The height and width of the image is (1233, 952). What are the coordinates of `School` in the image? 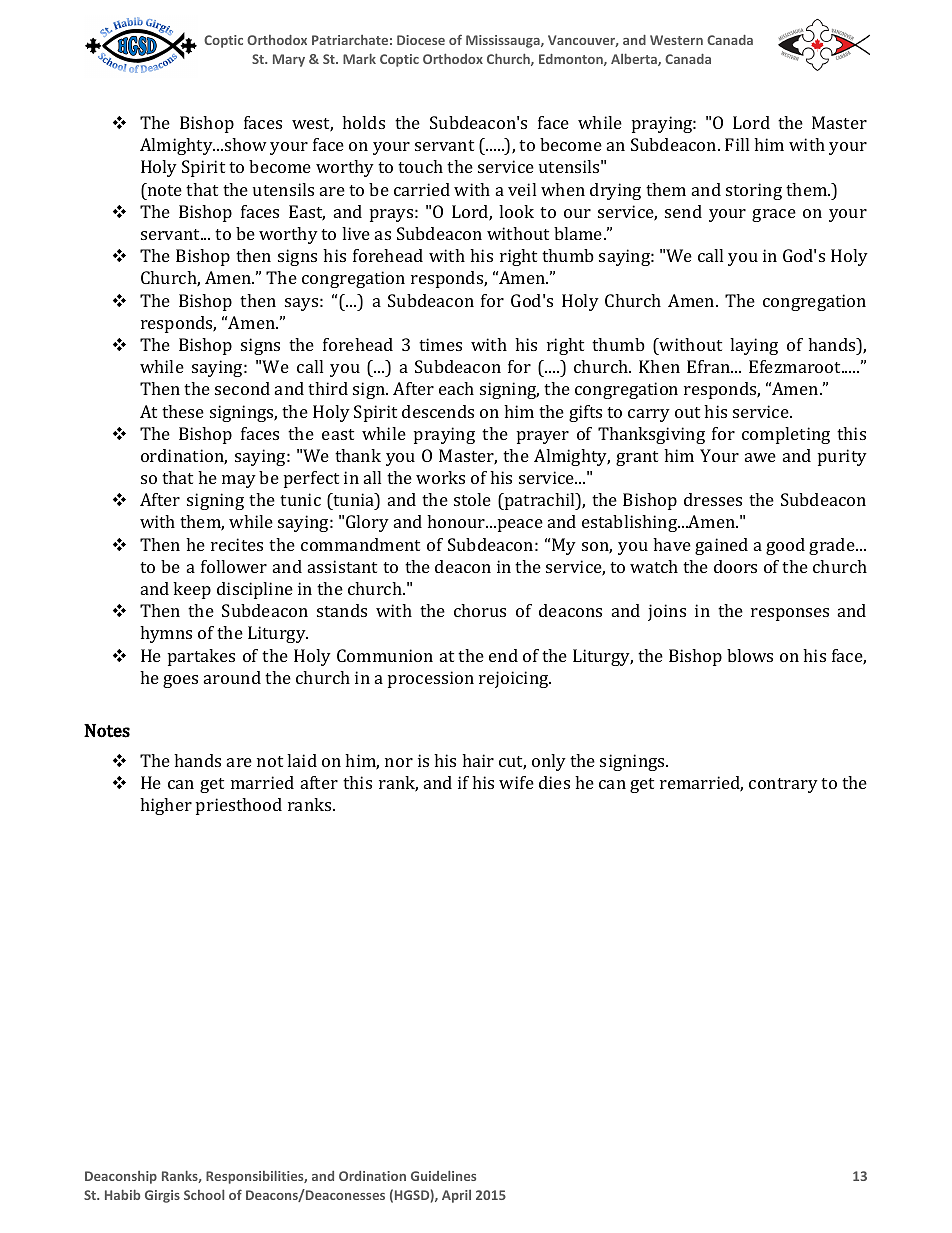 It's located at (204, 1195).
